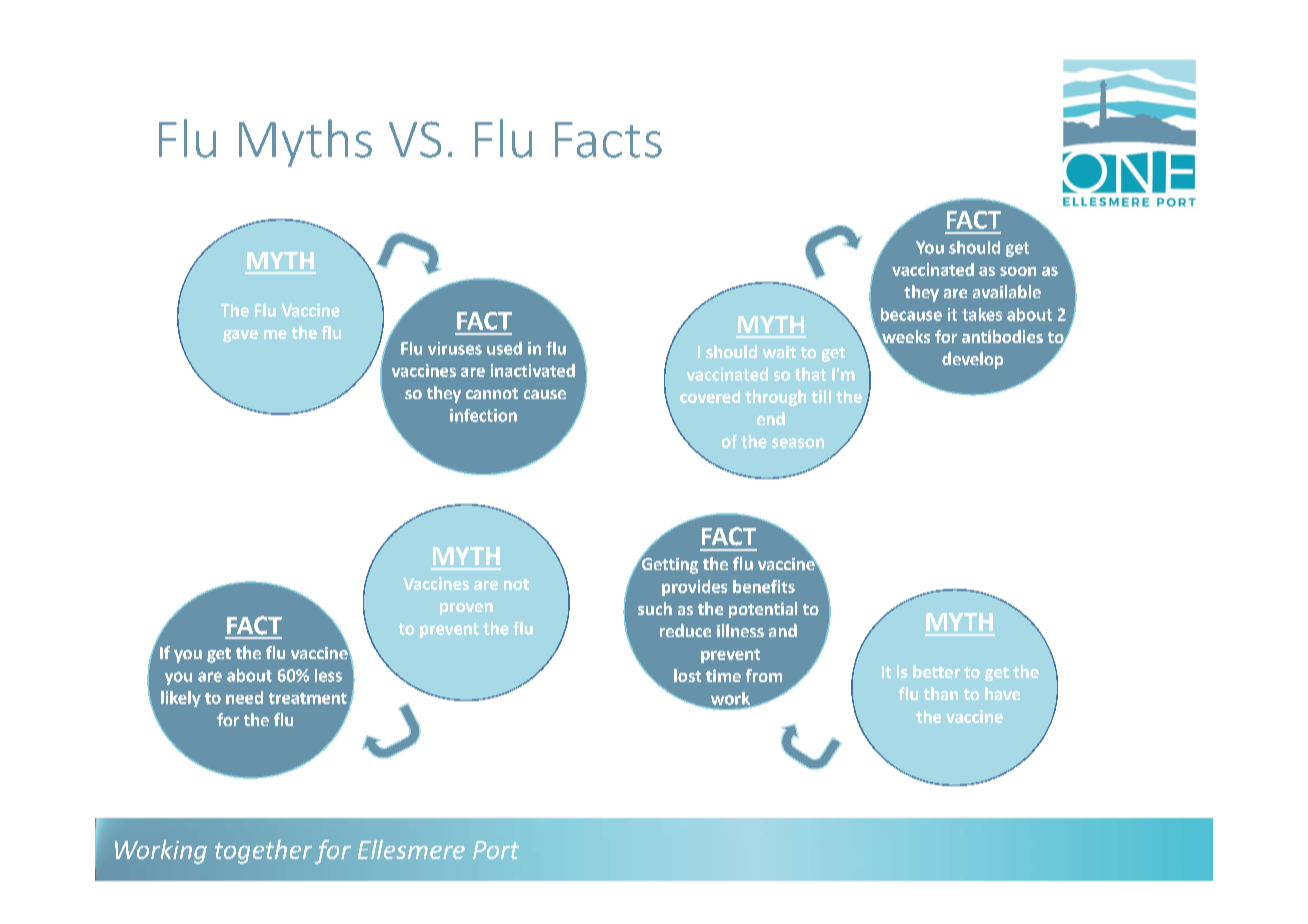  What do you see at coordinates (240, 336) in the screenshot?
I see `gave` at bounding box center [240, 336].
